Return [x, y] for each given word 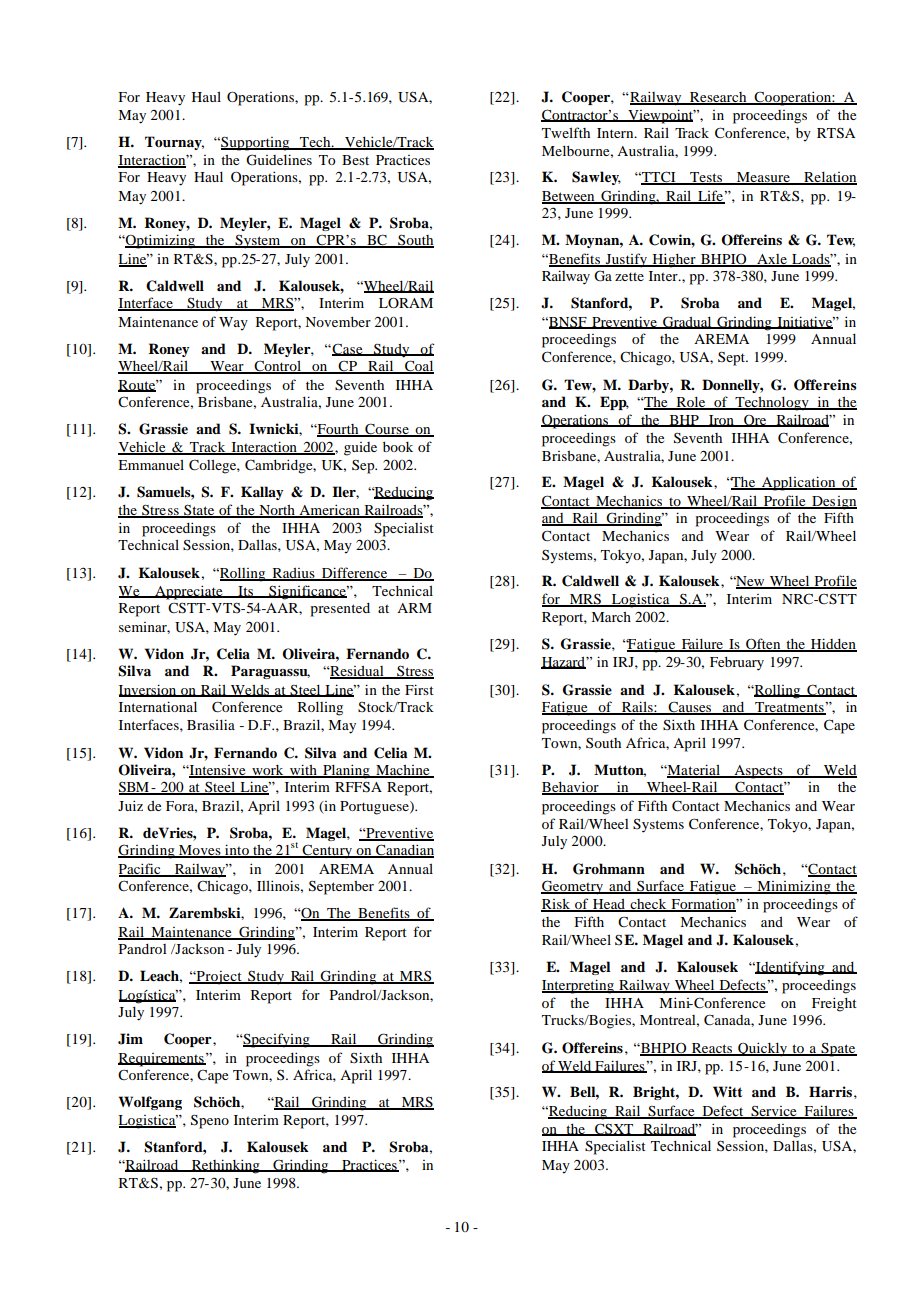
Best [355, 160]
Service [774, 1112]
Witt [727, 1091]
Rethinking [226, 1166]
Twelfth [566, 132]
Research [718, 98]
